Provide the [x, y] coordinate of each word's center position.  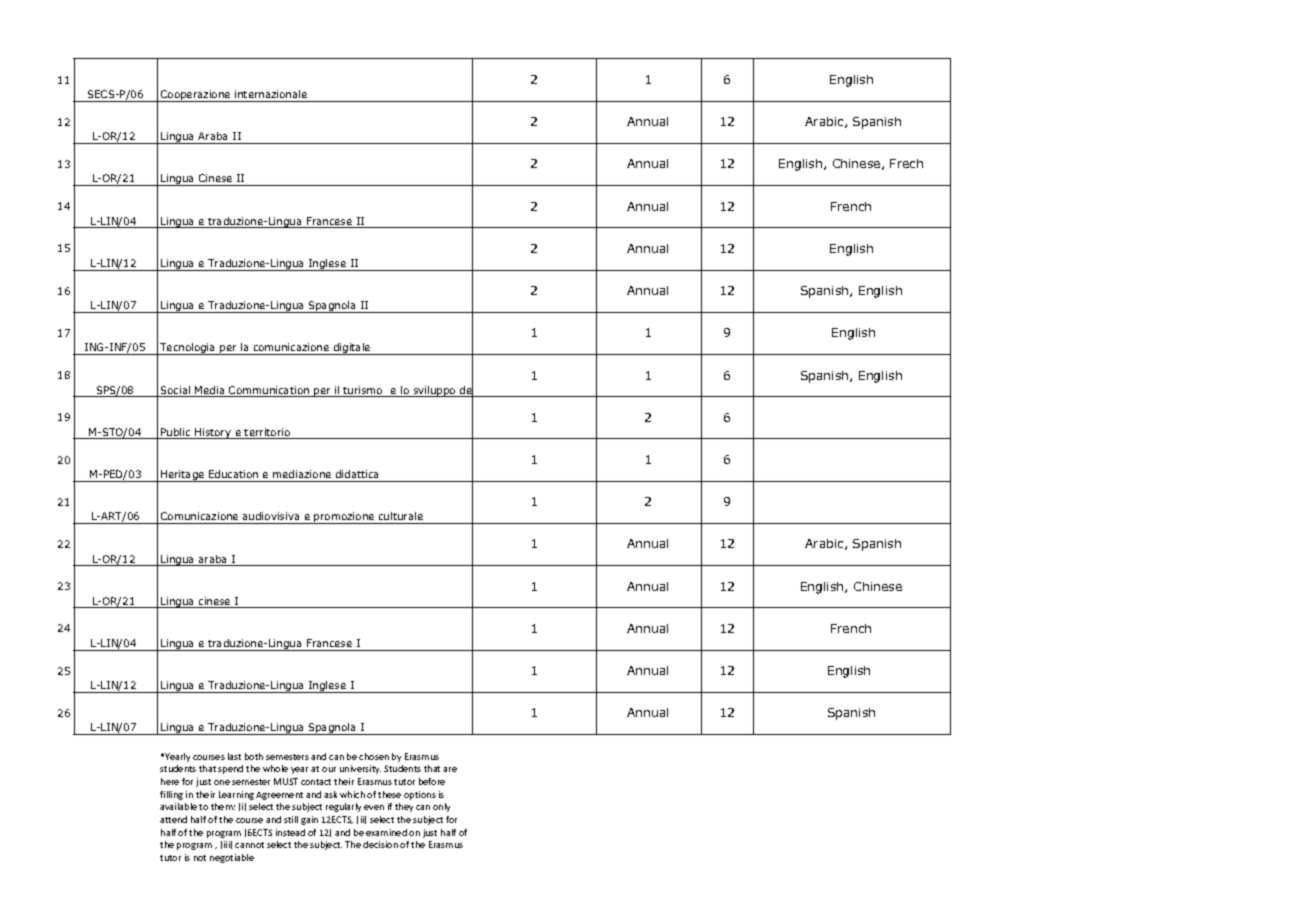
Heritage [183, 476]
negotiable [232, 858]
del [467, 390]
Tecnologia [188, 349]
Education [233, 474]
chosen [374, 756]
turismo [363, 391]
